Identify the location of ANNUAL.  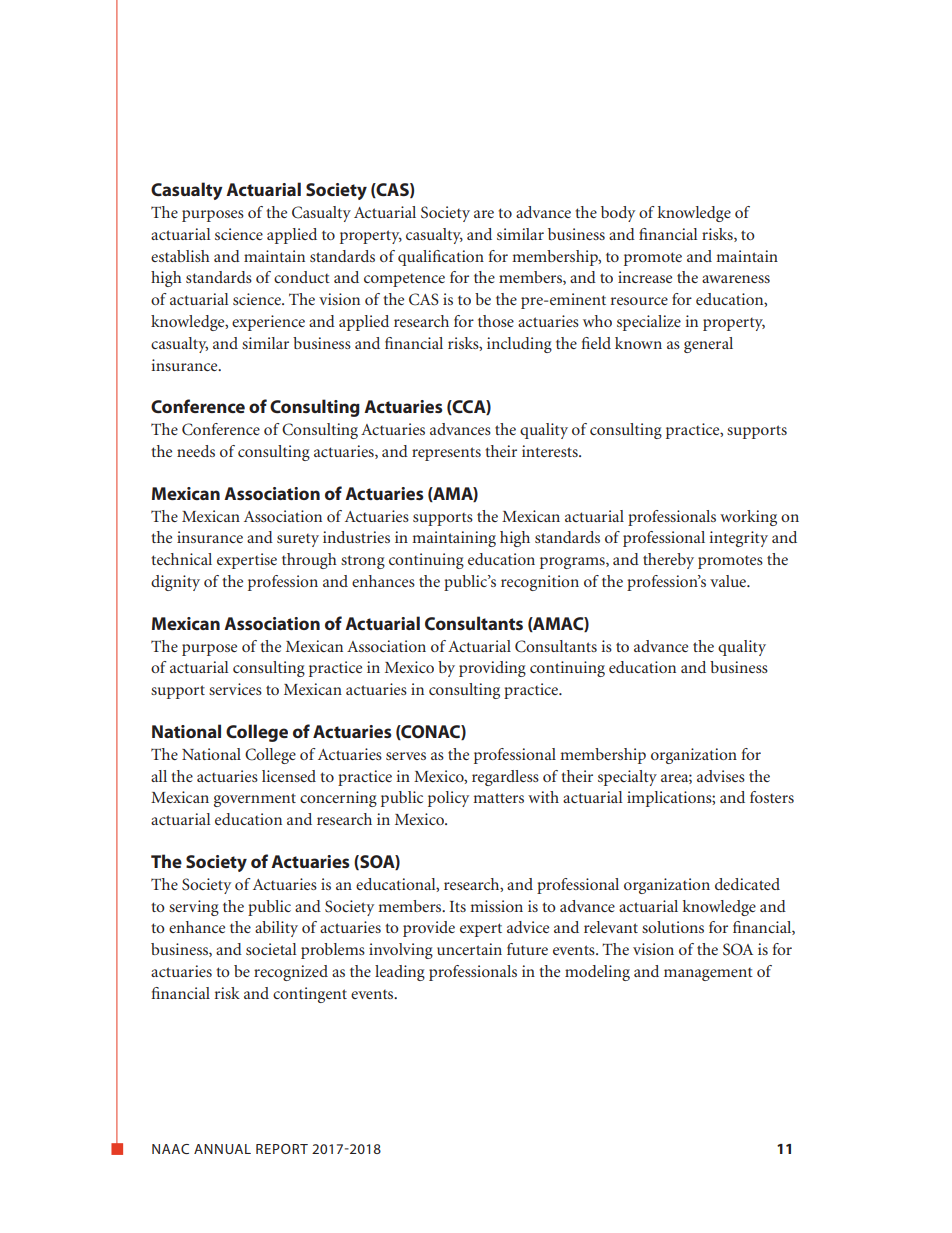
(222, 1149).
